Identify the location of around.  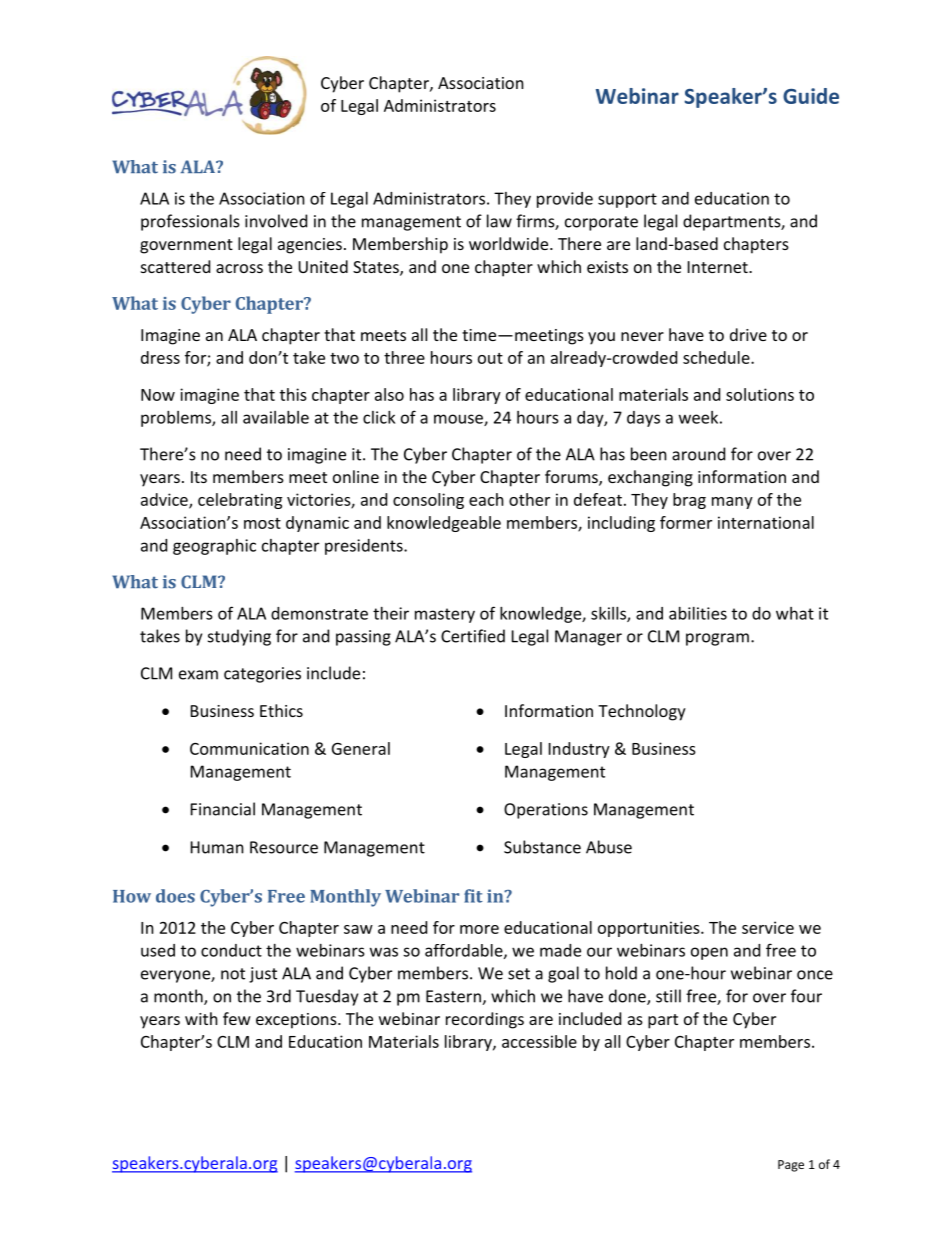
(698, 454).
